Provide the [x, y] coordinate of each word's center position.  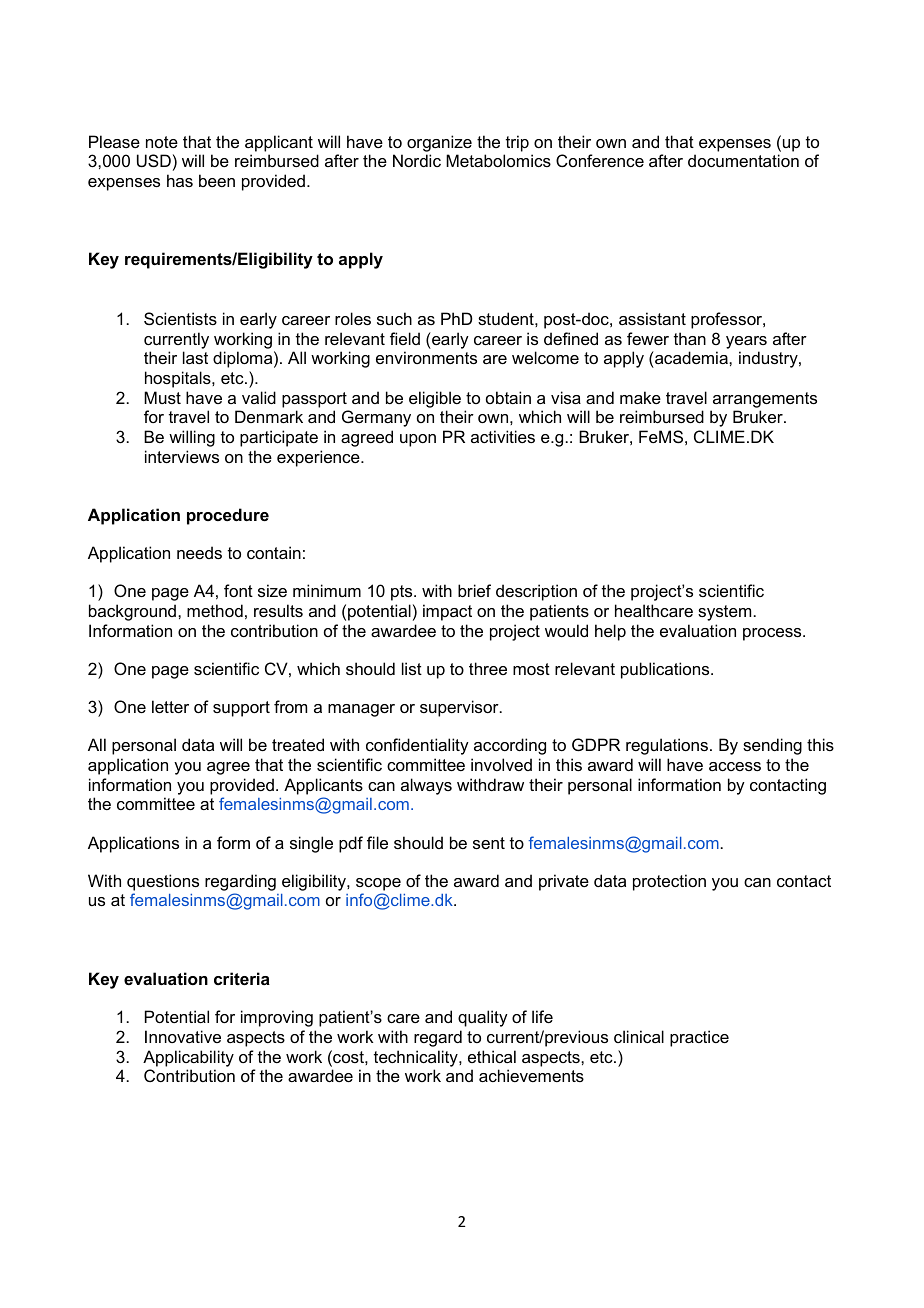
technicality [417, 1058]
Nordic [417, 160]
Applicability [188, 1058]
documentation [743, 160]
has [180, 180]
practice [699, 1038]
